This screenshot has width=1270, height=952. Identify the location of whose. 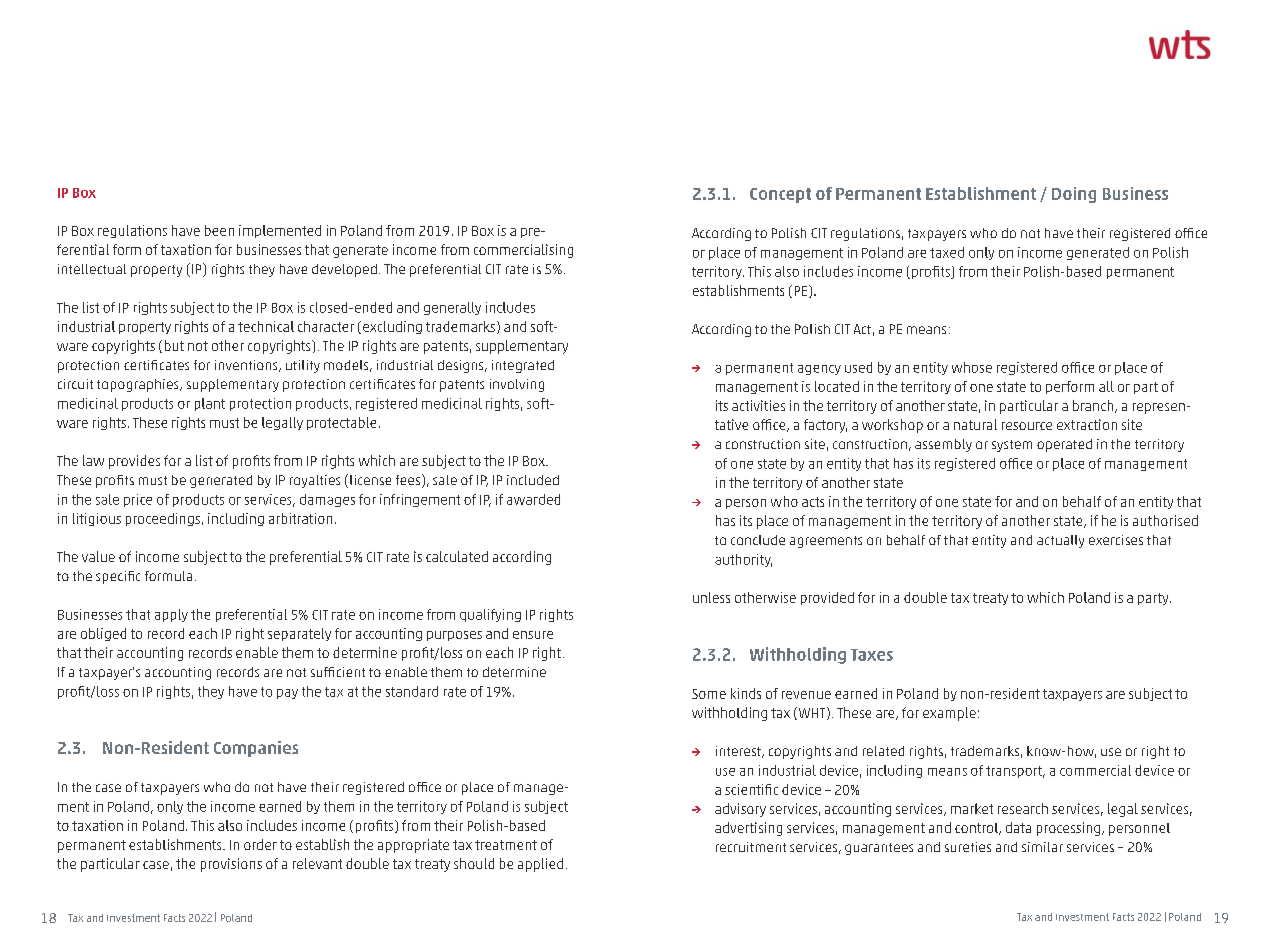
(972, 367).
